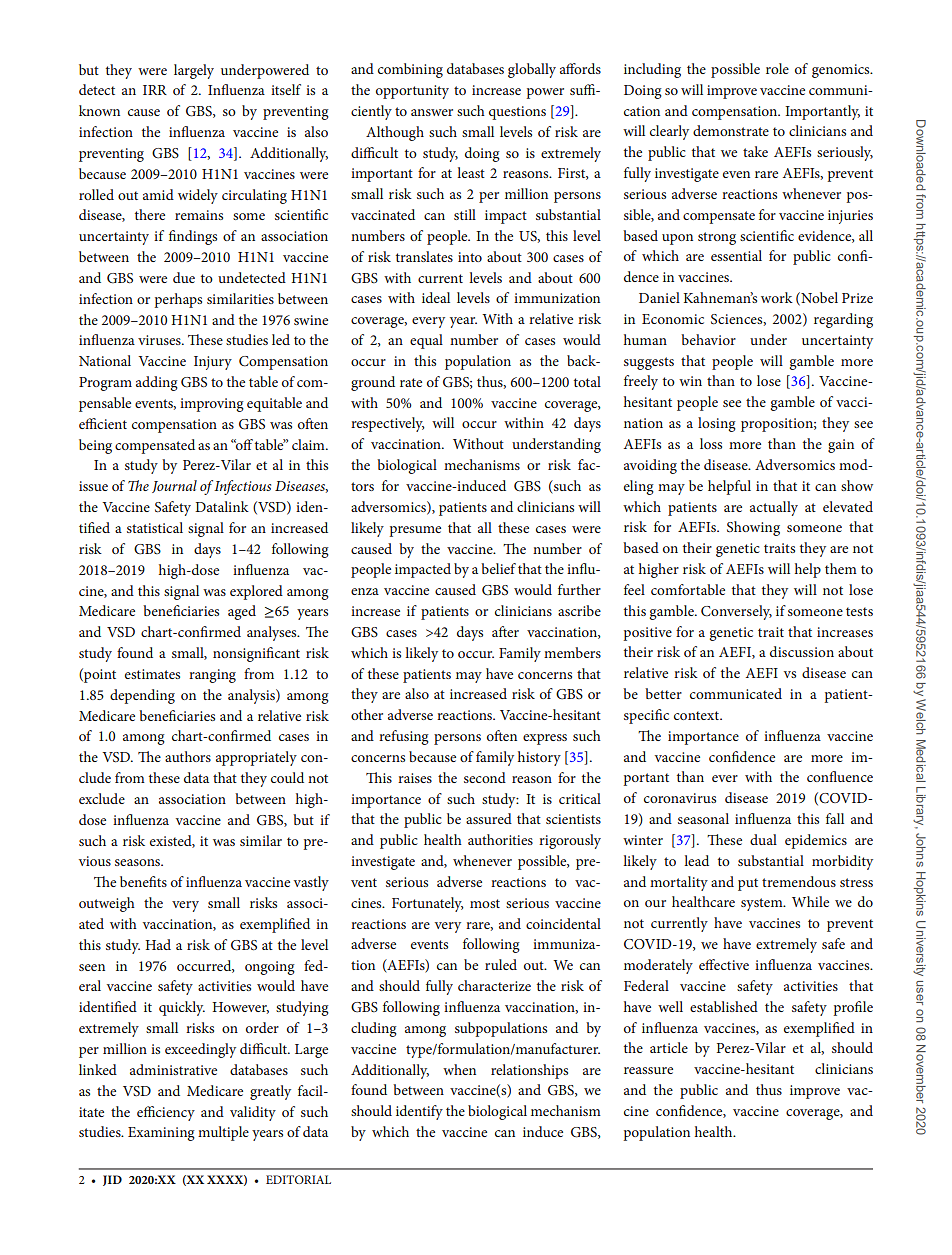  What do you see at coordinates (708, 339) in the screenshot?
I see `behavior` at bounding box center [708, 339].
